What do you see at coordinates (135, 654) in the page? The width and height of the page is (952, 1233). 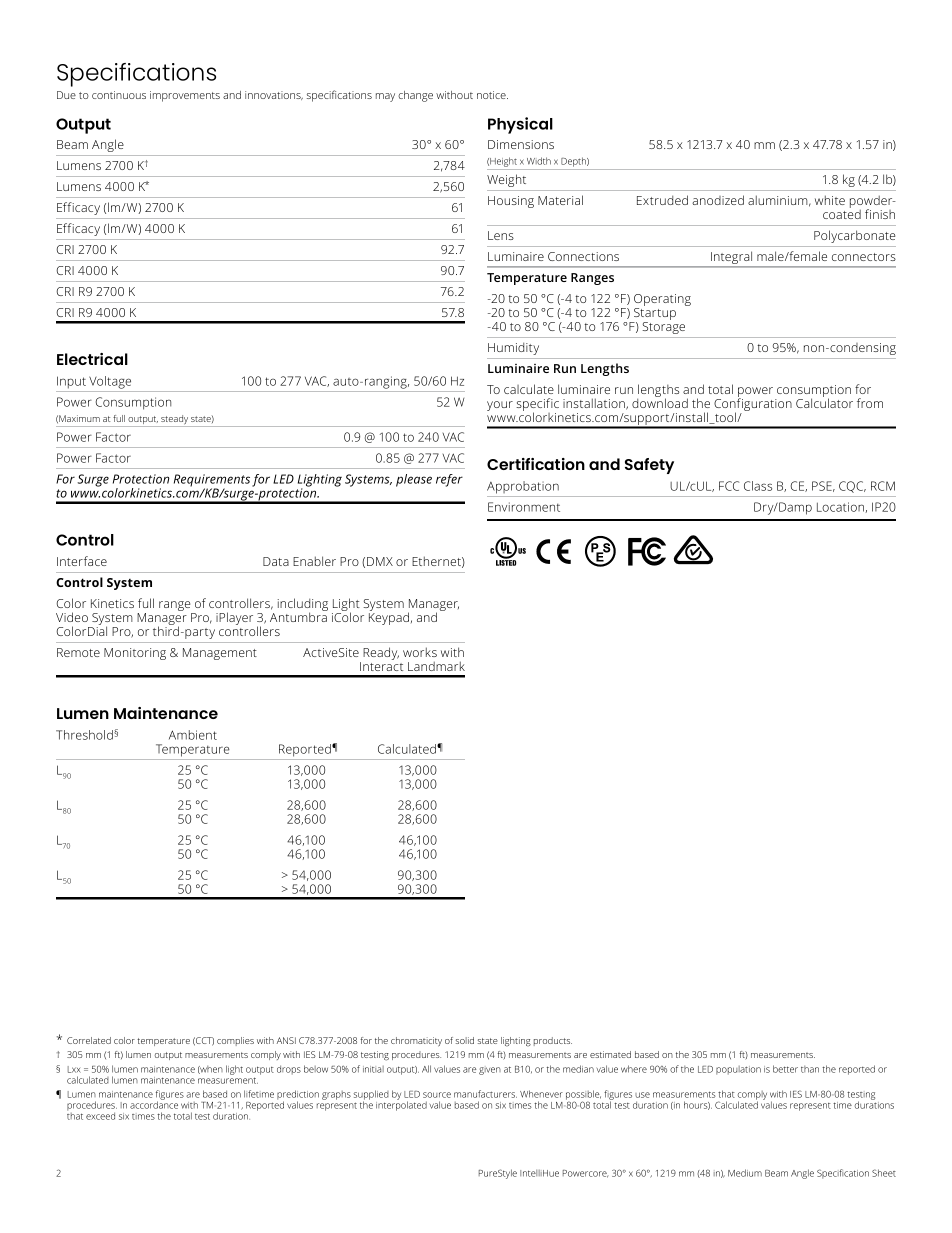 I see `Monitoring` at bounding box center [135, 654].
